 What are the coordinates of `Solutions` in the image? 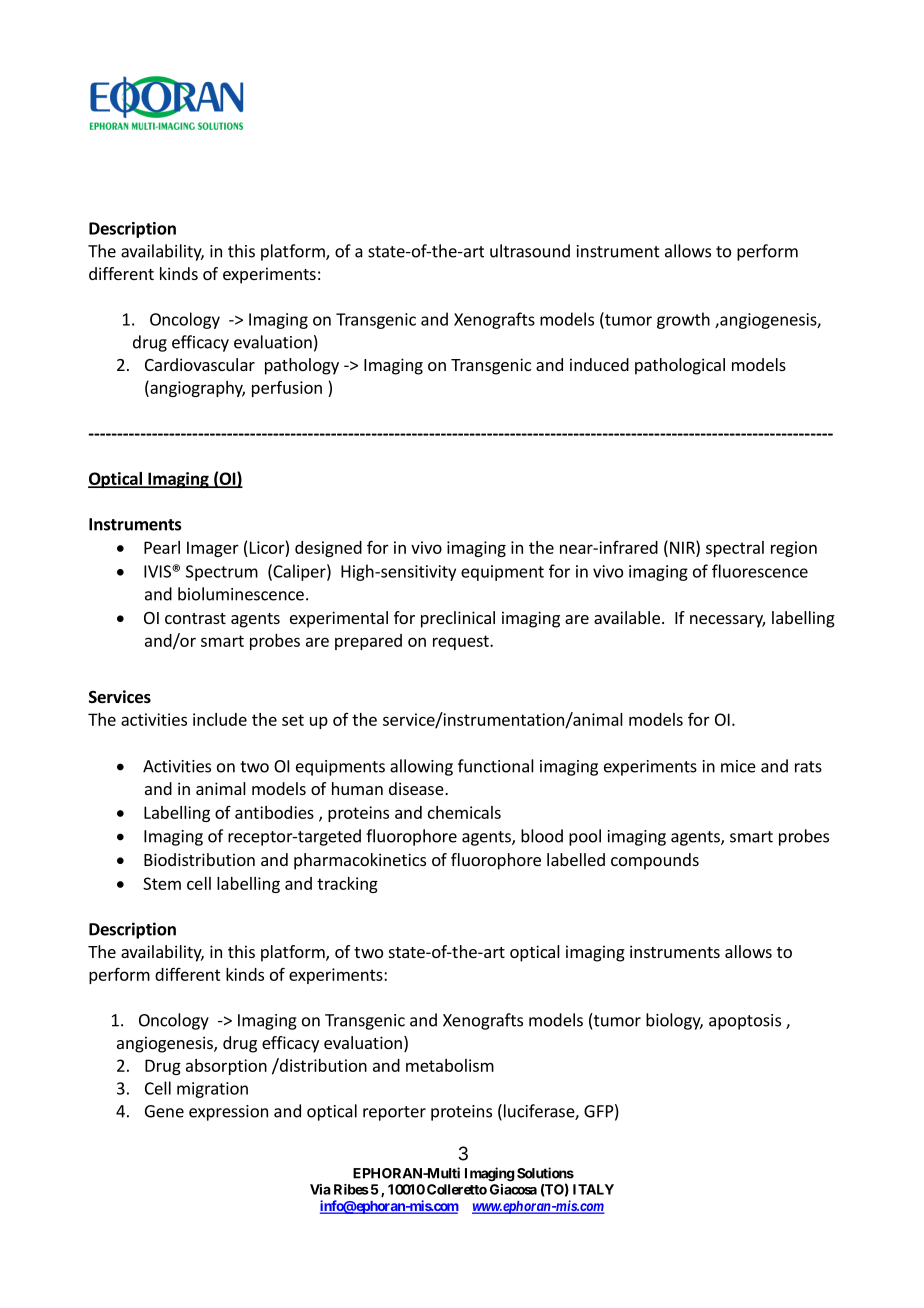 It's located at (545, 1173).
